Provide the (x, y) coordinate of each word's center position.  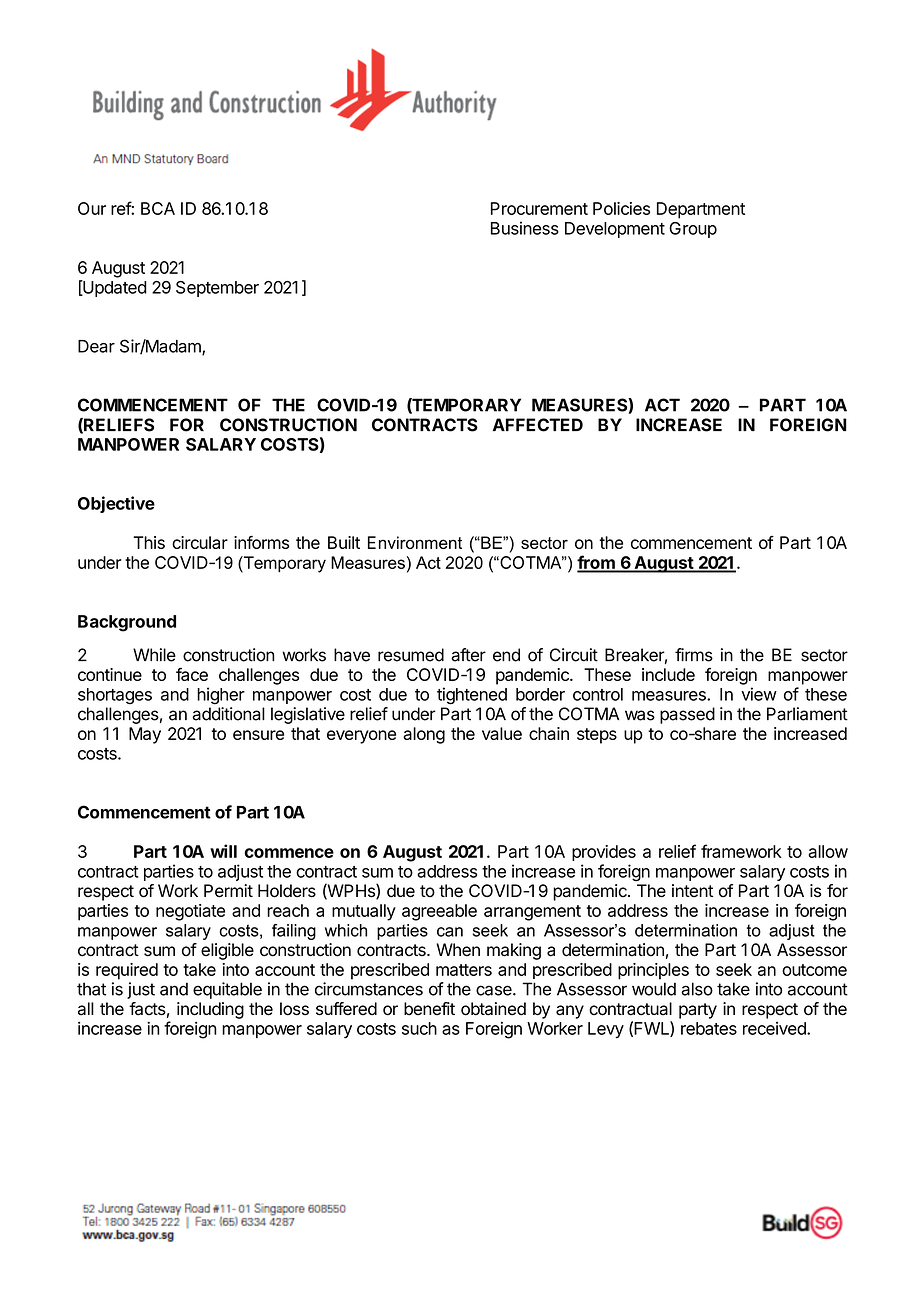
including (210, 1010)
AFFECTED (538, 425)
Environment (415, 542)
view (759, 694)
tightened (472, 696)
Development (615, 230)
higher (221, 696)
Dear (96, 346)
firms (694, 655)
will (223, 851)
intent (692, 891)
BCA (158, 208)
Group (693, 230)
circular (200, 542)
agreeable (439, 912)
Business (525, 228)
